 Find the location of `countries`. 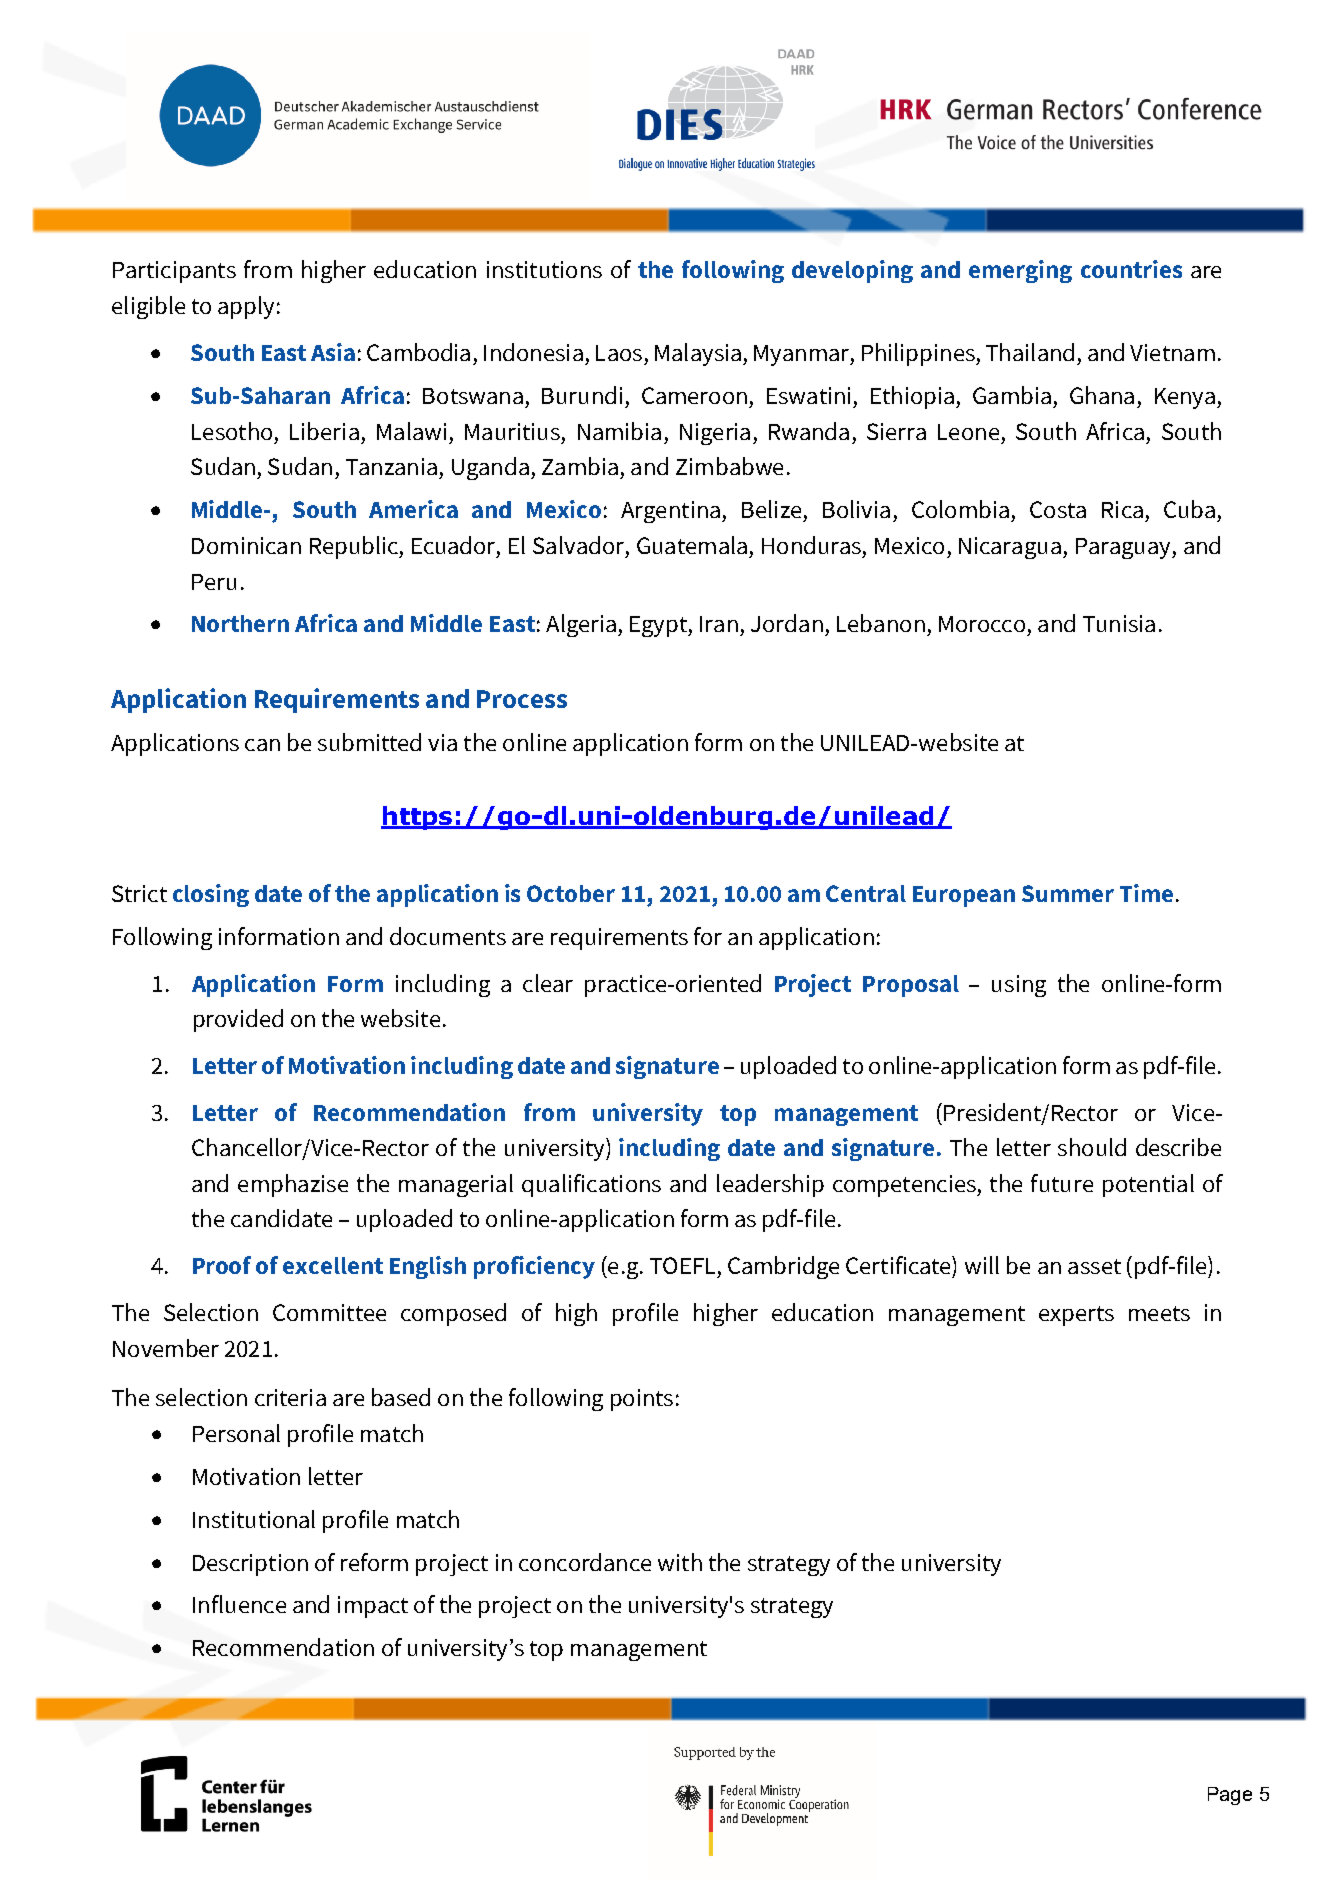

countries is located at coordinates (1131, 269).
